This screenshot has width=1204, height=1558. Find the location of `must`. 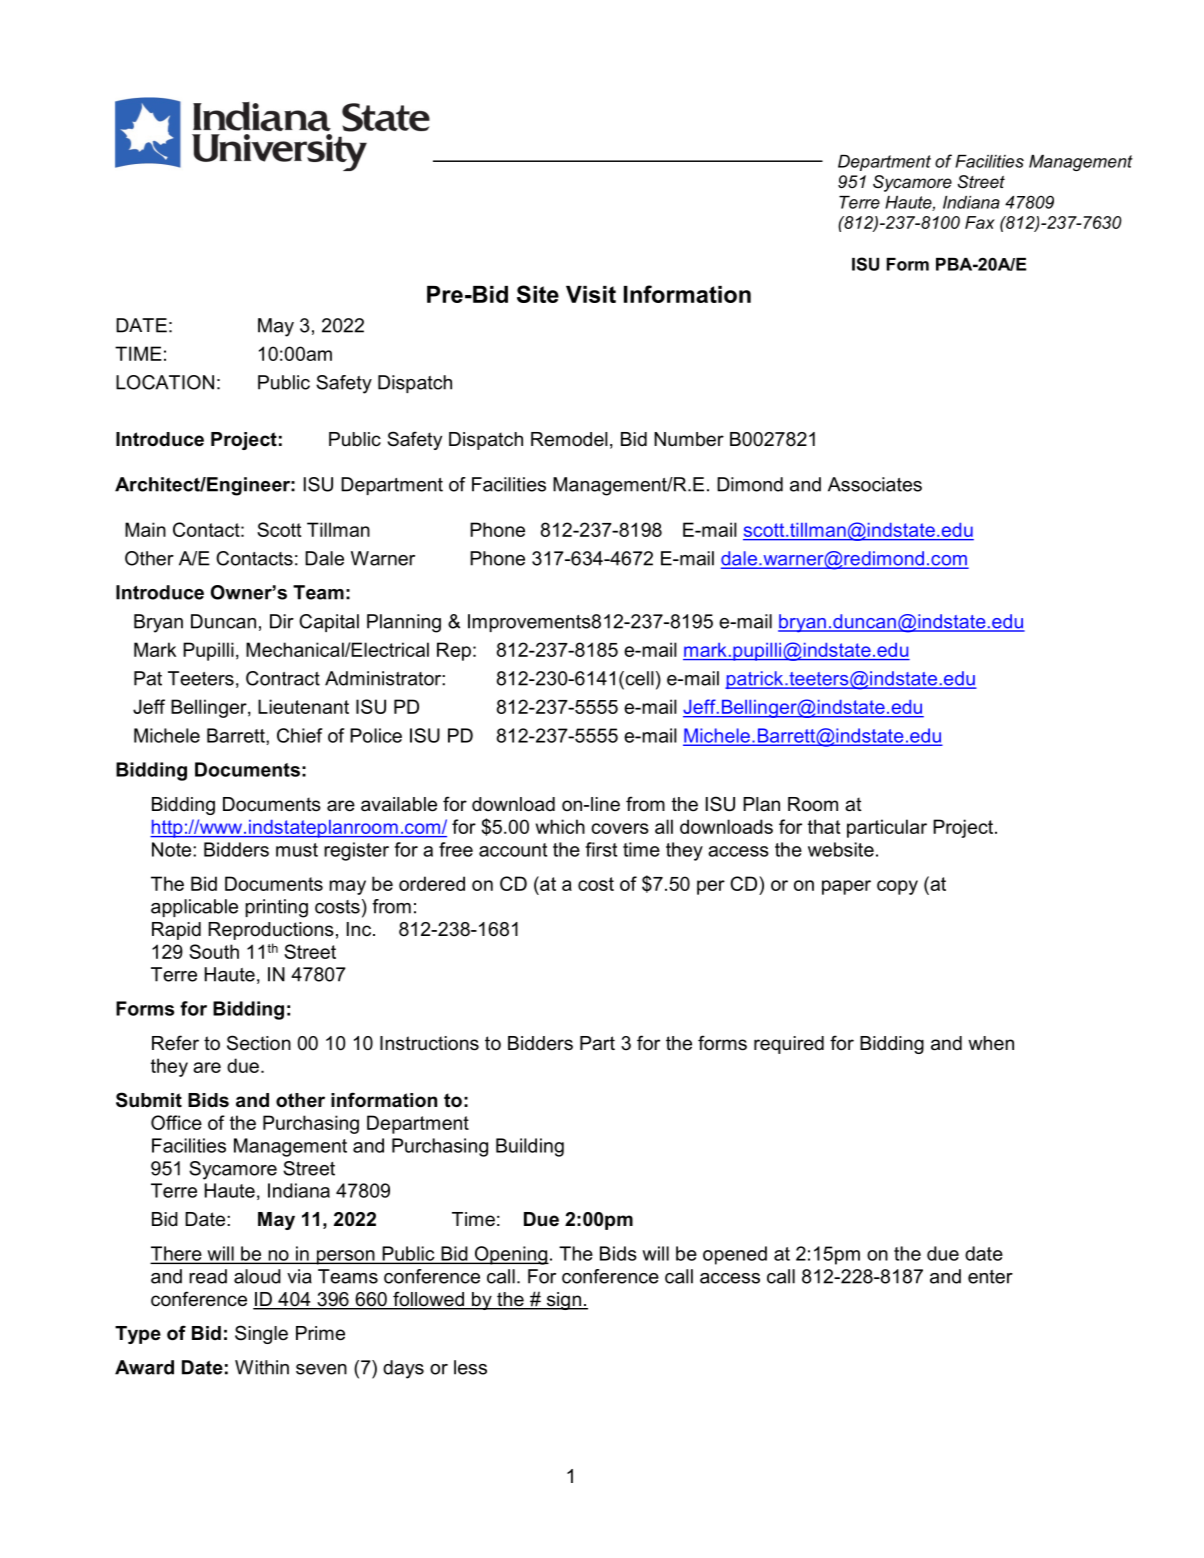

must is located at coordinates (297, 850).
